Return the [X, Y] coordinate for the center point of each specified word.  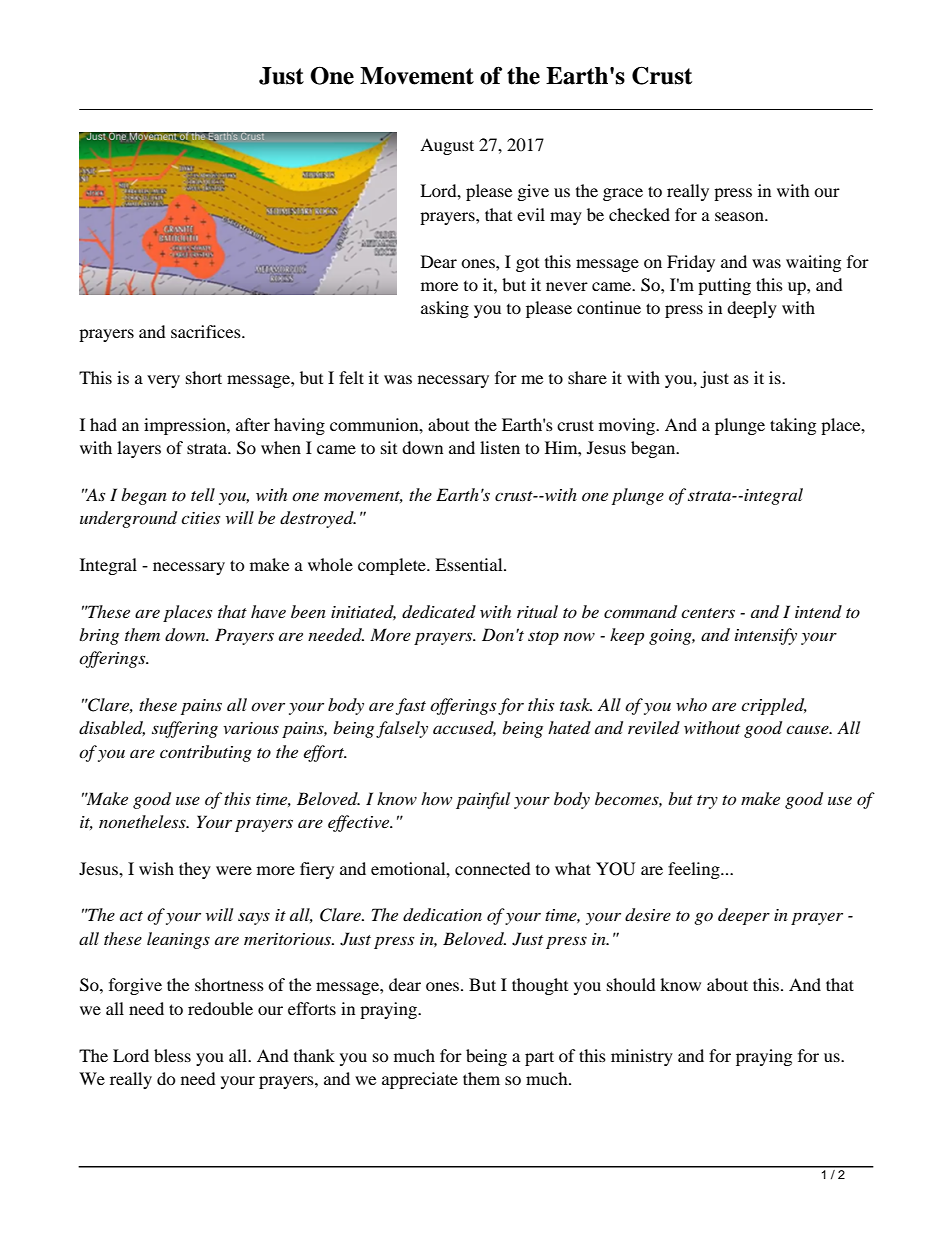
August [447, 146]
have [268, 611]
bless [172, 1055]
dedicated [439, 612]
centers [708, 613]
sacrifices [207, 331]
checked [639, 214]
